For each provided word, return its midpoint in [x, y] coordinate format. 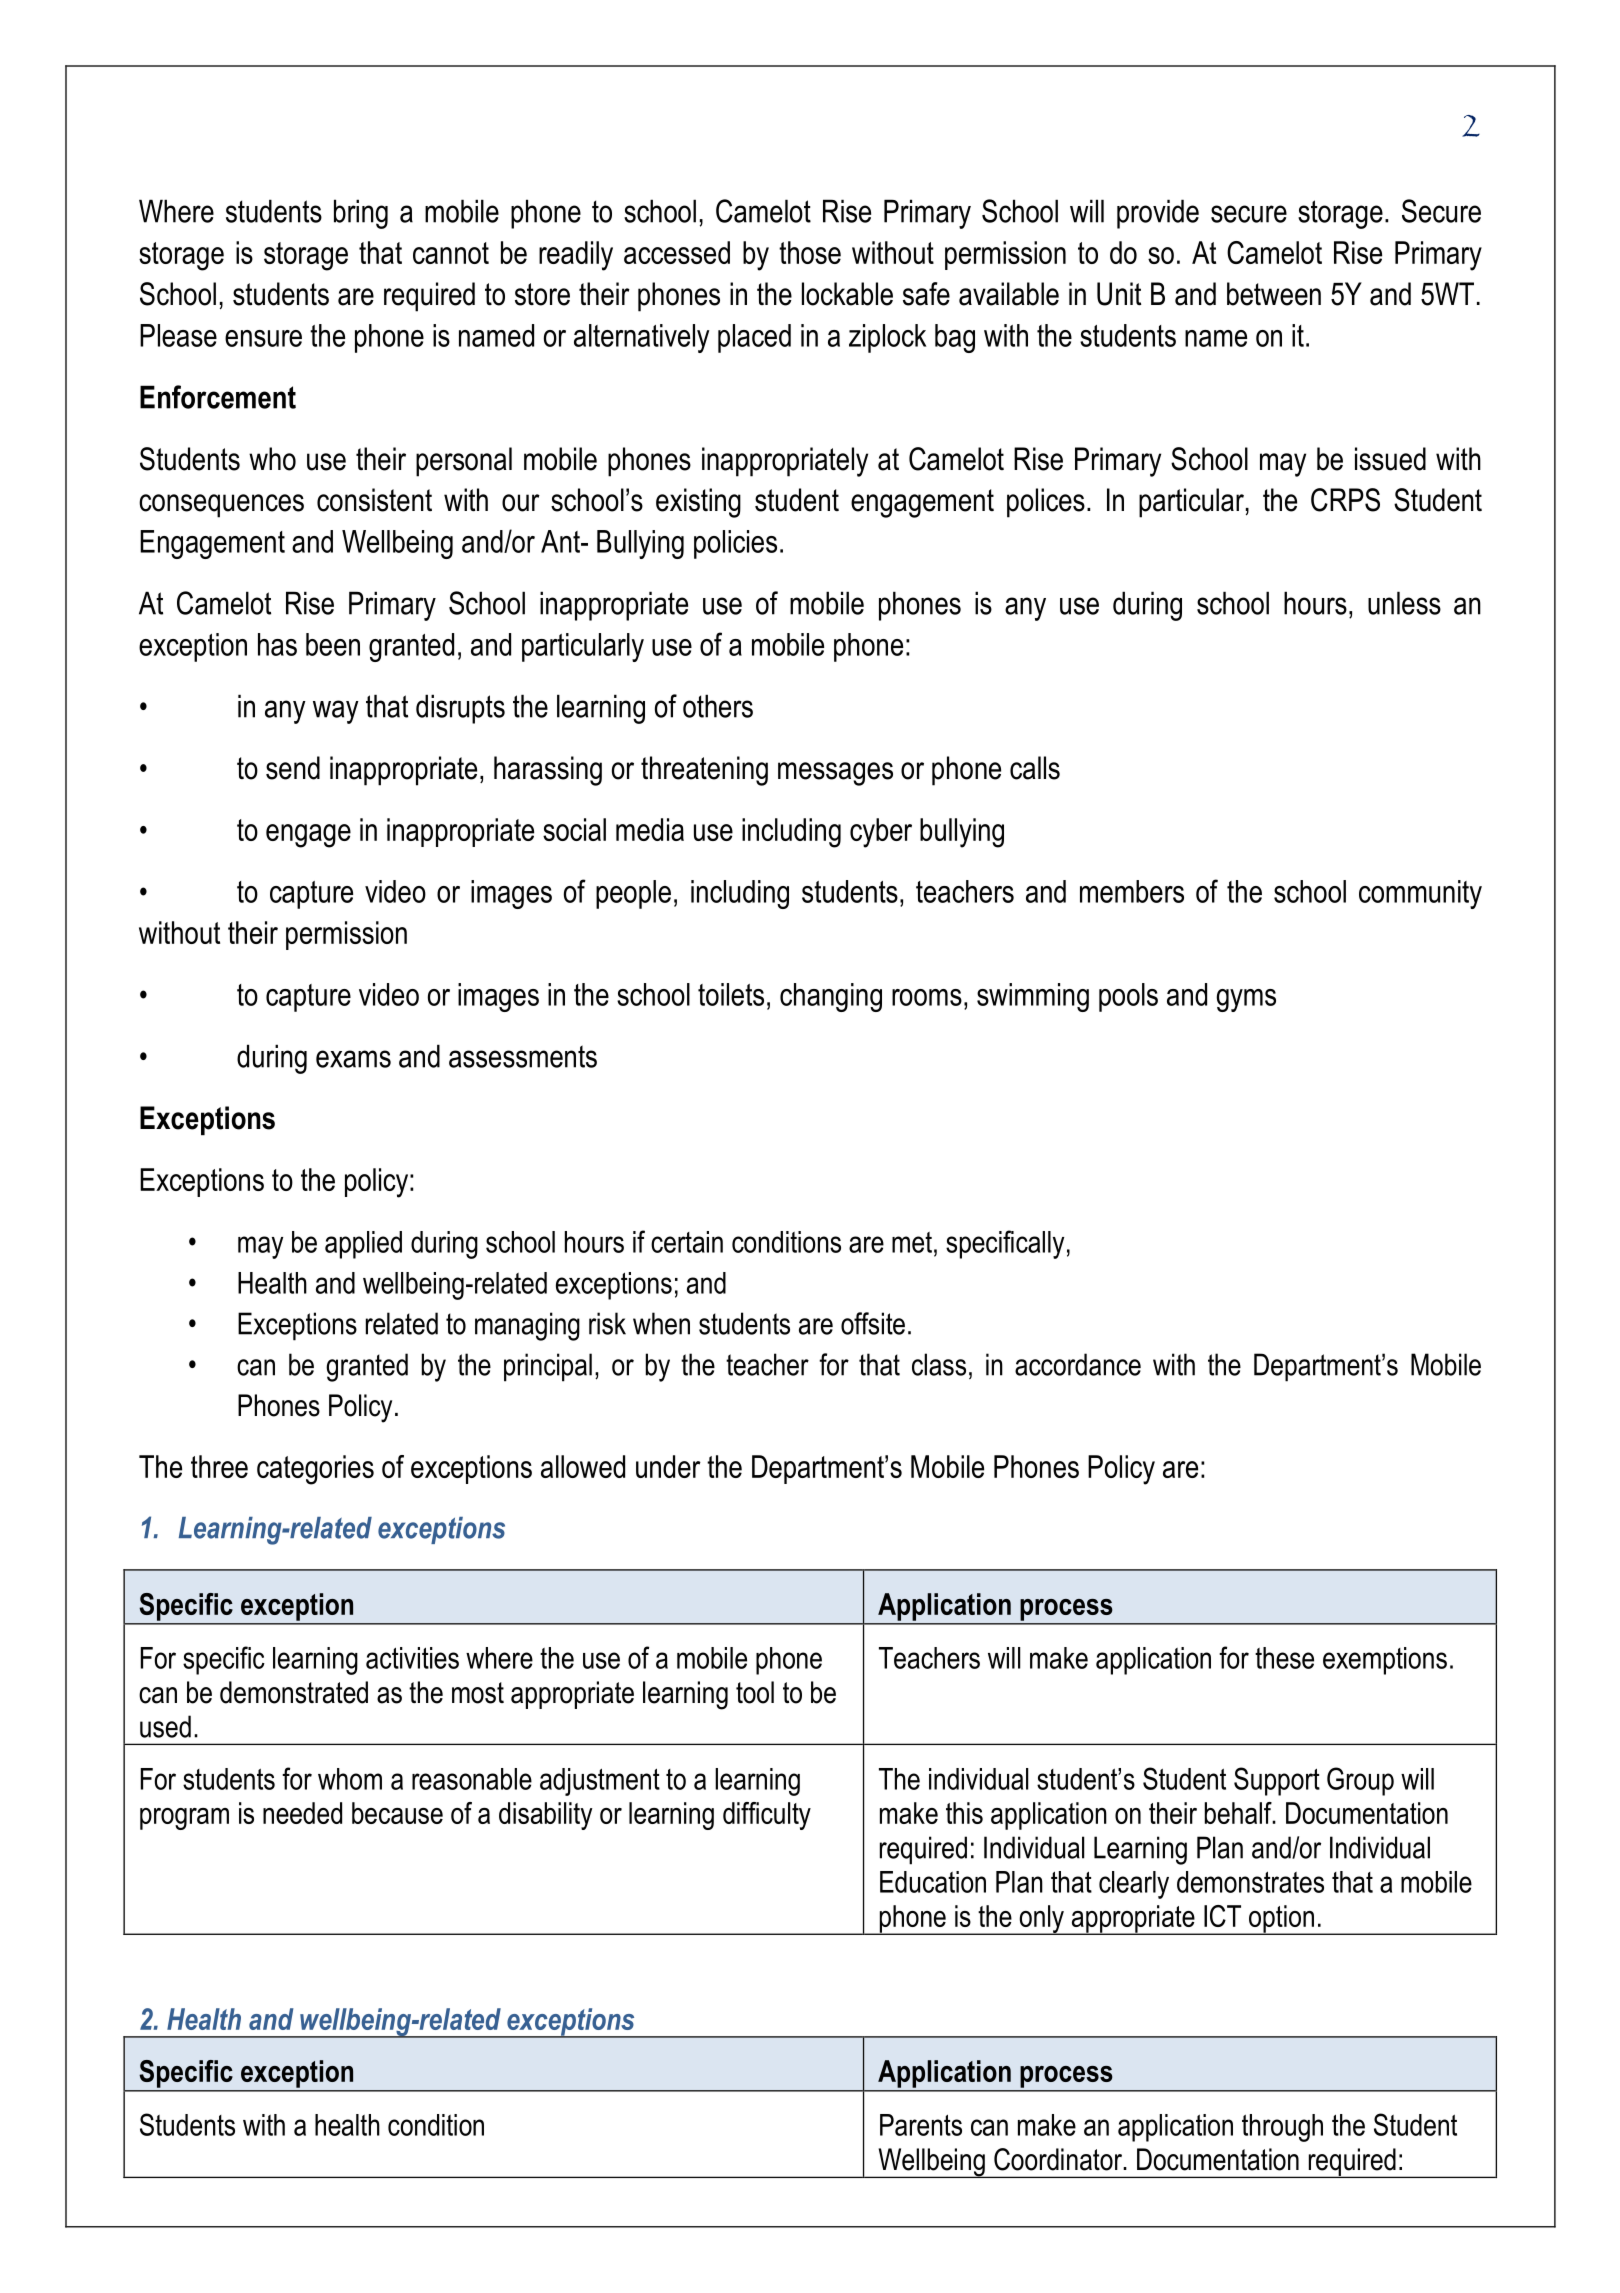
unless [1404, 603]
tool [755, 1692]
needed [302, 1813]
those [810, 252]
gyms [1246, 1000]
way [336, 712]
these [1284, 1658]
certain [687, 1242]
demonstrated [294, 1692]
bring [361, 214]
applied [363, 1245]
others [718, 706]
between [1274, 294]
